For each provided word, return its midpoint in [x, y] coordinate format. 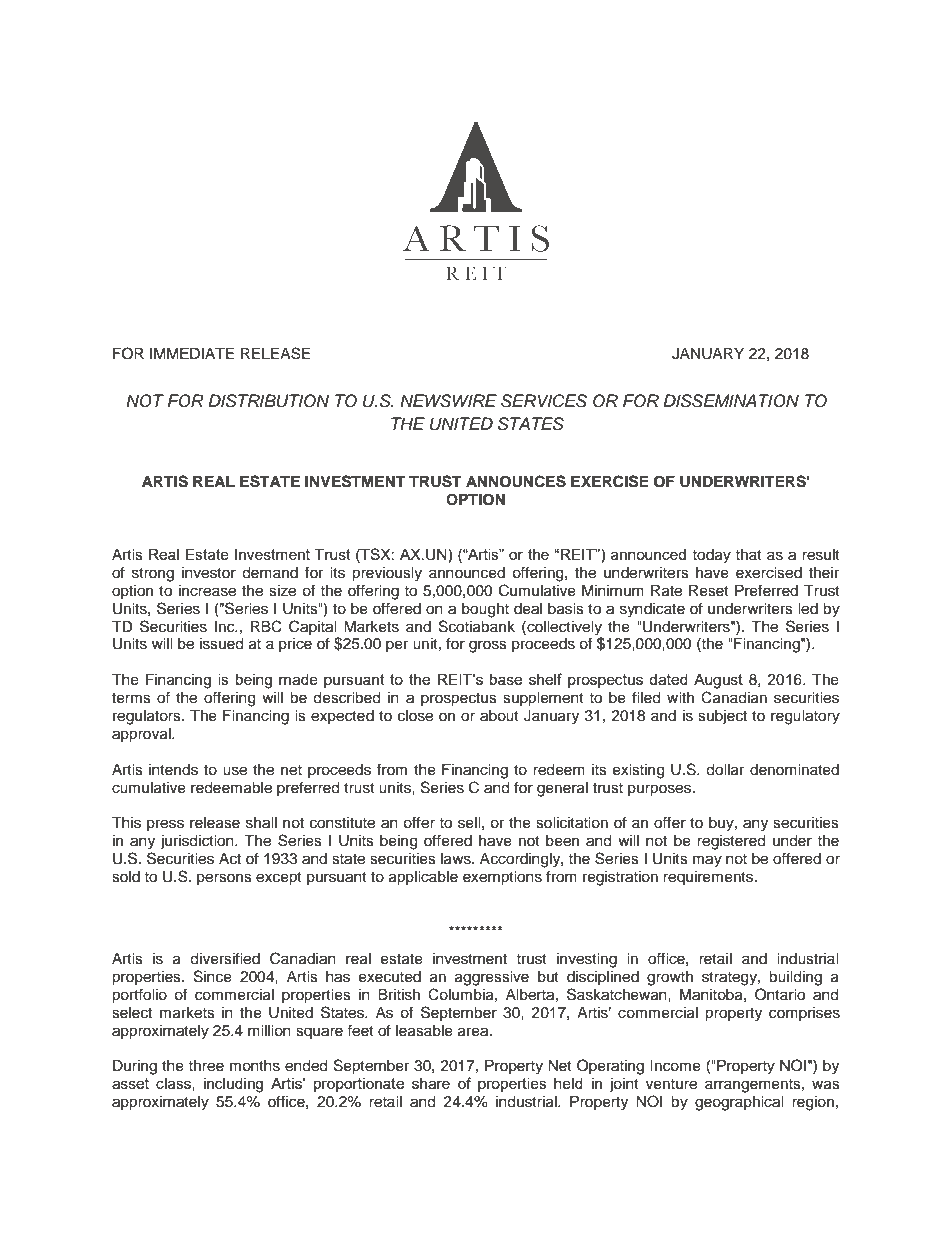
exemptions [502, 878]
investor [209, 573]
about [499, 716]
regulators [148, 717]
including [233, 1085]
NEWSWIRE [448, 401]
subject [722, 717]
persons [224, 879]
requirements [709, 878]
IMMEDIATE [192, 353]
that [748, 554]
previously [387, 574]
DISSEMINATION [731, 401]
